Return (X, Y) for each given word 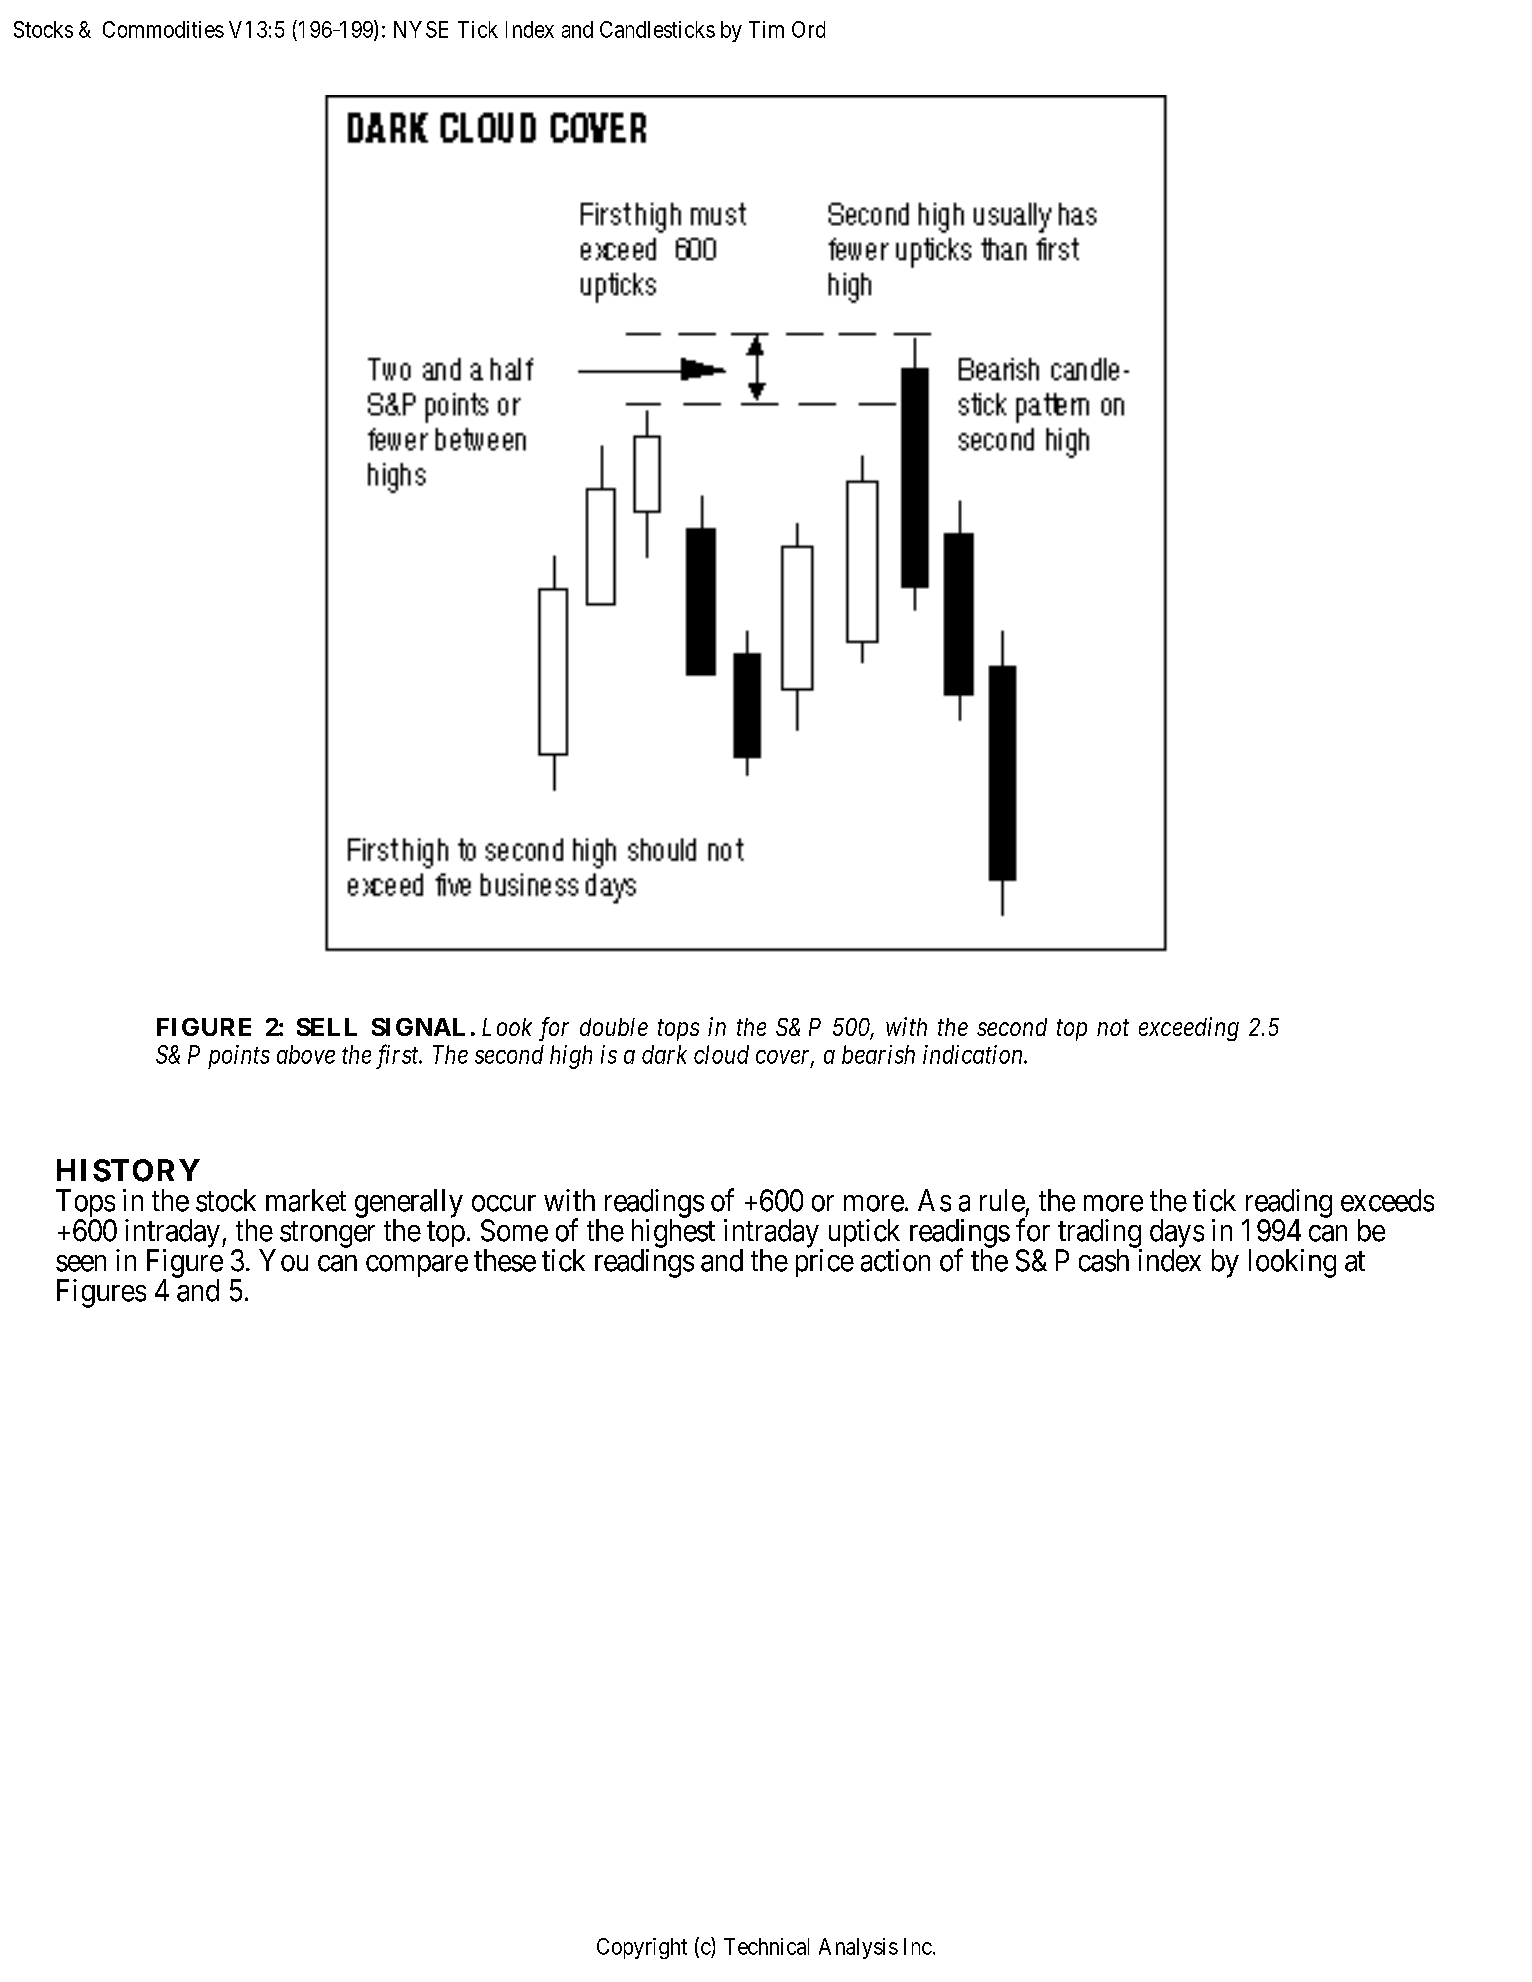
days (1177, 1234)
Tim (766, 29)
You (283, 1260)
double (614, 1027)
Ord (808, 29)
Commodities (163, 29)
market (306, 1200)
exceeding (1189, 1029)
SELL (327, 1027)
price (825, 1263)
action (895, 1260)
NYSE (421, 29)
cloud (721, 1054)
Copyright (642, 1948)
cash (1104, 1260)
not (1113, 1028)
